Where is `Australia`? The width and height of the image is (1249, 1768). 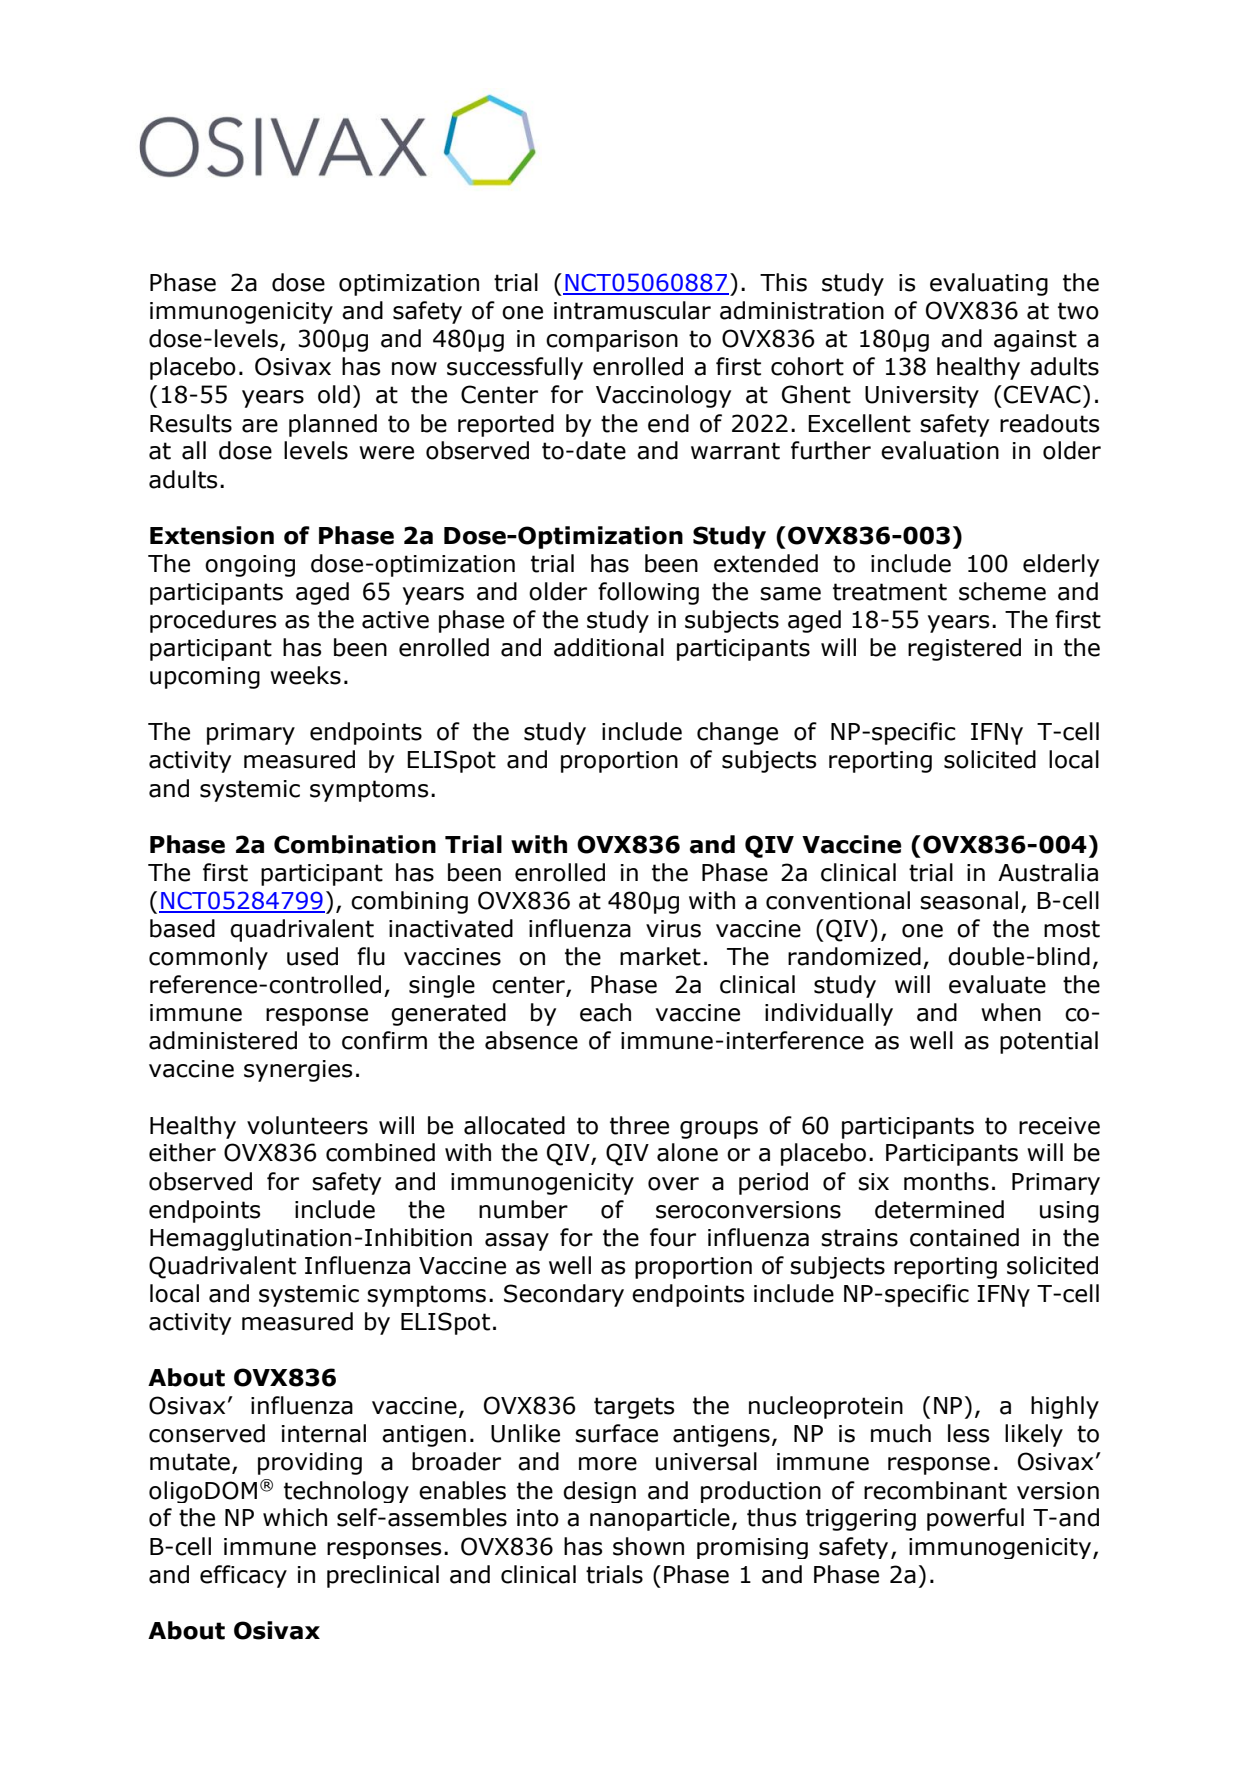 Australia is located at coordinates (1048, 872).
